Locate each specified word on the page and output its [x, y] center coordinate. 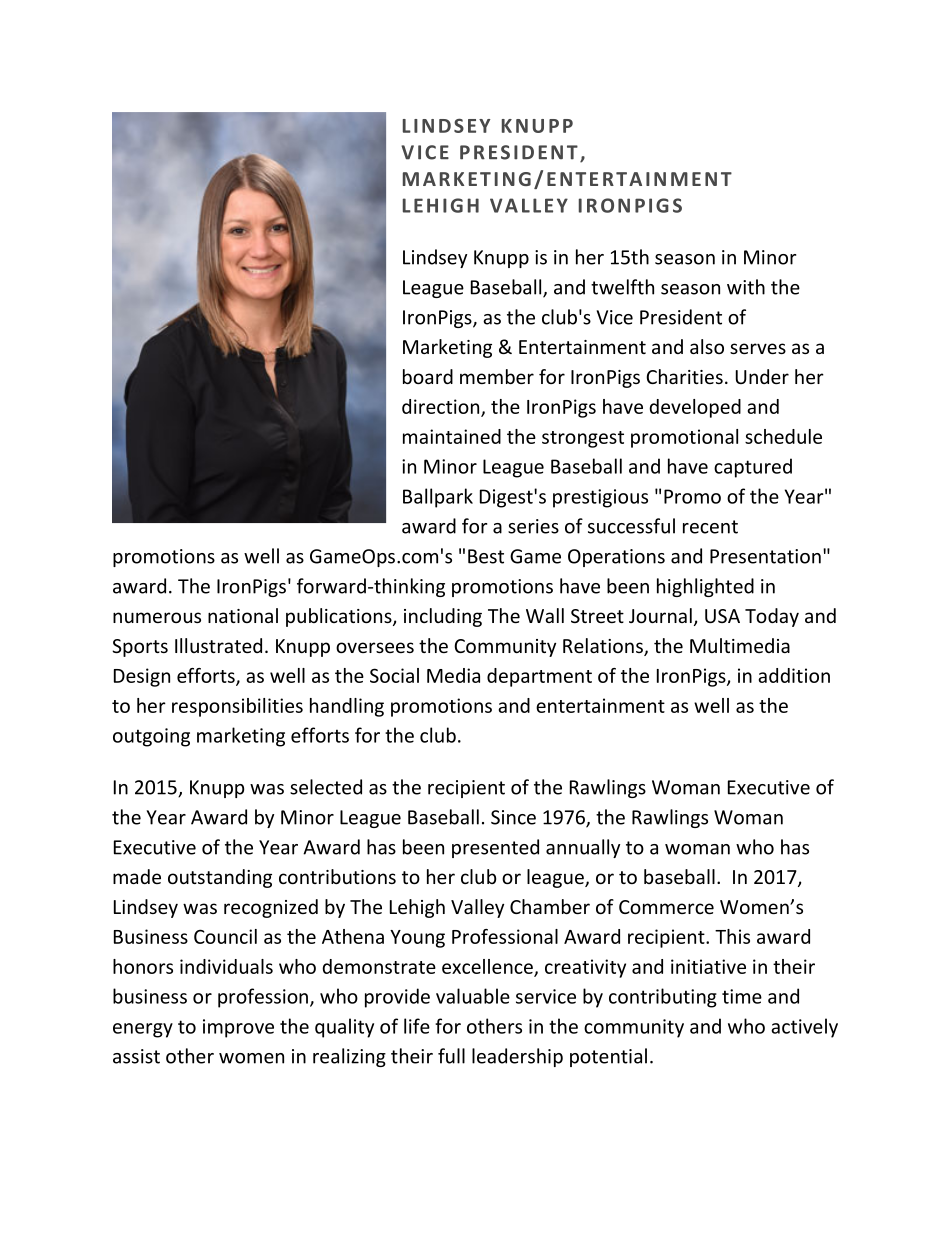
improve [238, 1028]
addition [794, 675]
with [746, 287]
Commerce [666, 907]
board [428, 376]
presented [495, 848]
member [497, 376]
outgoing [151, 737]
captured [753, 468]
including [443, 617]
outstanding [220, 878]
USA [722, 616]
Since [513, 817]
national [243, 615]
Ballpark [438, 498]
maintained [452, 436]
